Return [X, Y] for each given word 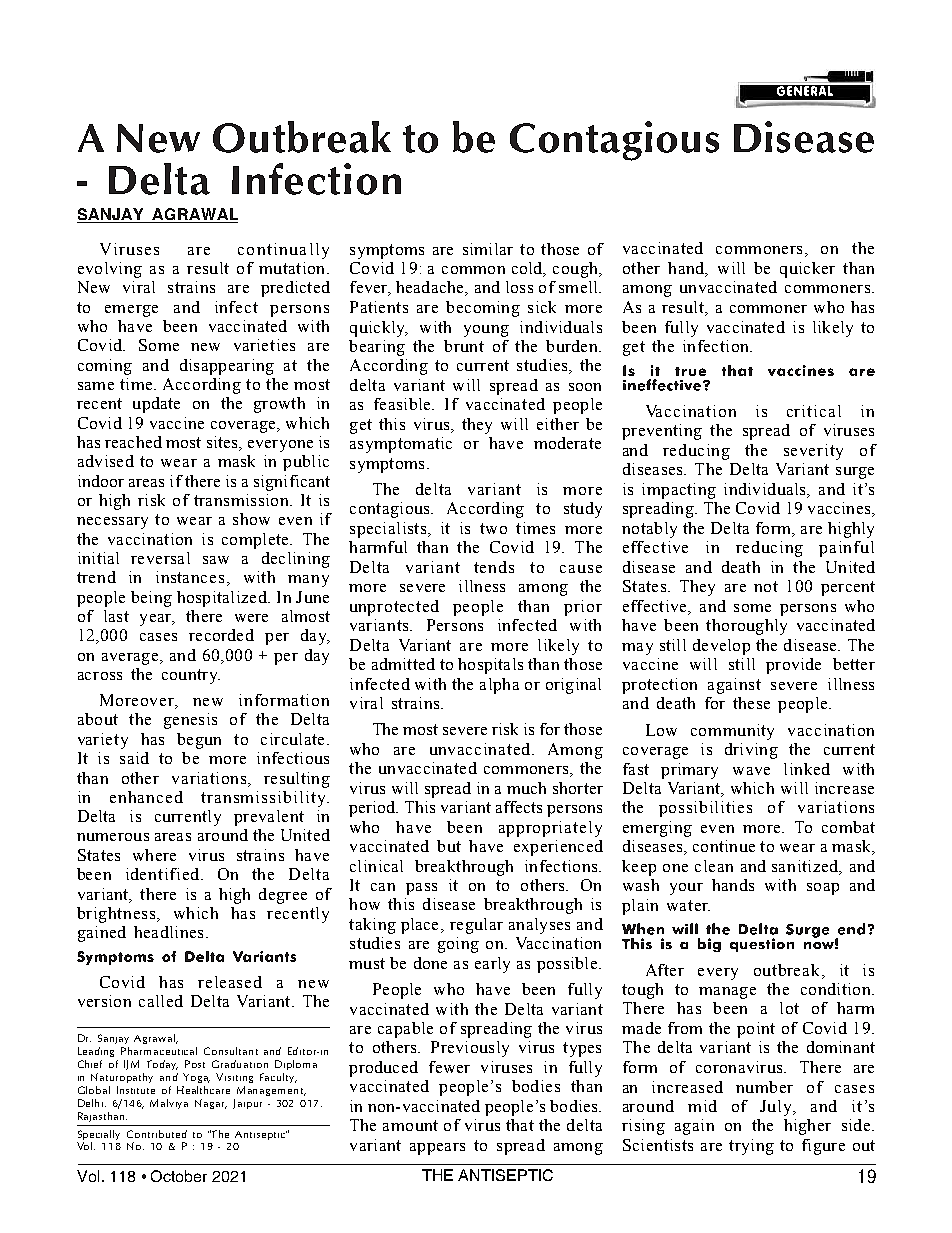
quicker [807, 270]
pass [421, 889]
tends [494, 567]
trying [751, 1147]
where [154, 855]
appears [437, 1149]
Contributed [157, 1134]
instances [190, 577]
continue [724, 846]
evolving [110, 270]
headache [431, 288]
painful [846, 549]
